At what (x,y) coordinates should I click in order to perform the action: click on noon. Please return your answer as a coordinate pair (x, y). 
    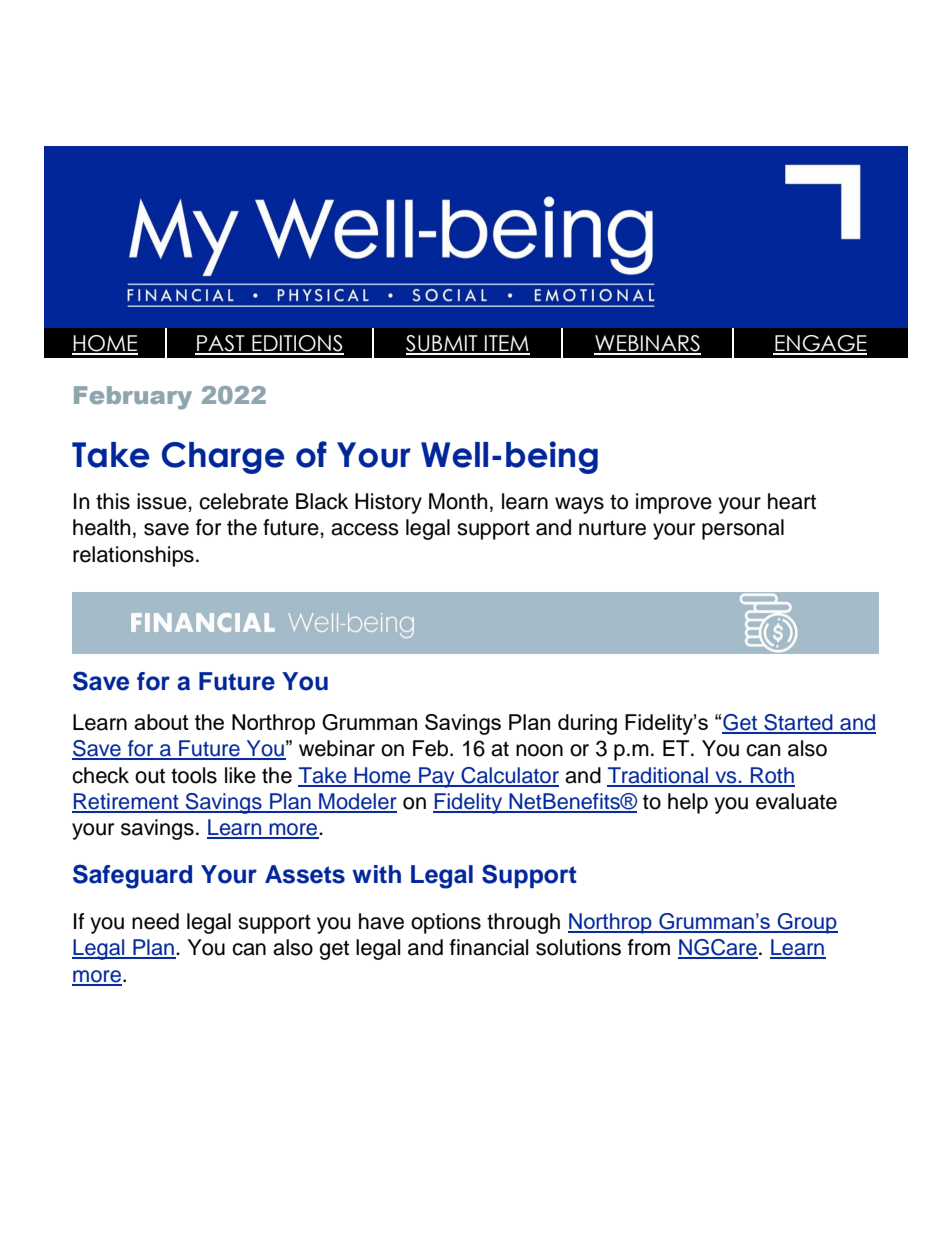
    Looking at the image, I should click on (539, 750).
